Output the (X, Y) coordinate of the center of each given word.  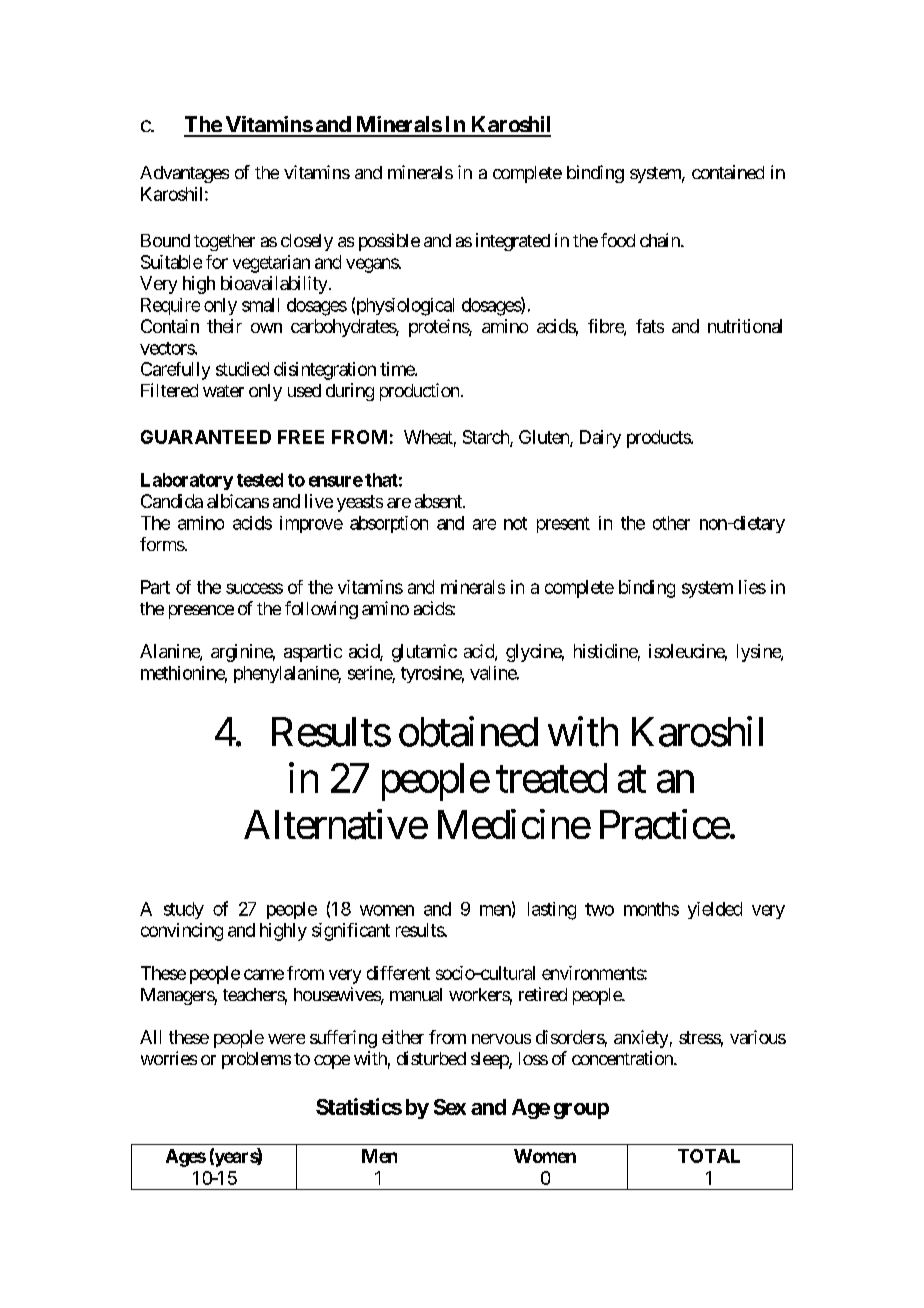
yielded (715, 910)
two (599, 909)
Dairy (600, 439)
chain (661, 240)
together (224, 242)
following (321, 610)
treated (551, 778)
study (184, 910)
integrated (513, 242)
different (398, 973)
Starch (487, 438)
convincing (182, 932)
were (286, 1039)
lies (752, 587)
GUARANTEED (206, 437)
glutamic (424, 653)
